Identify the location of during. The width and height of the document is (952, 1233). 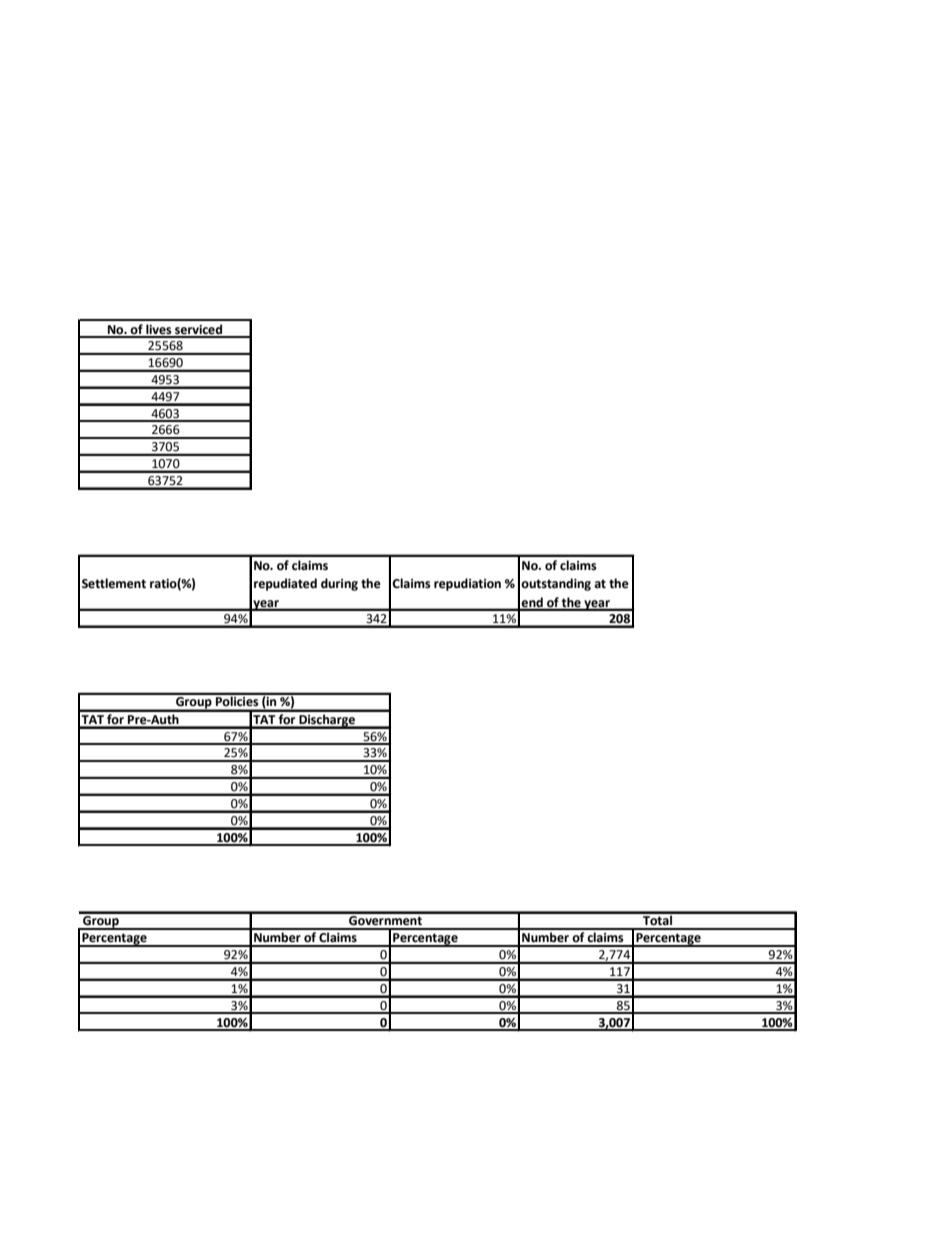
(339, 584).
